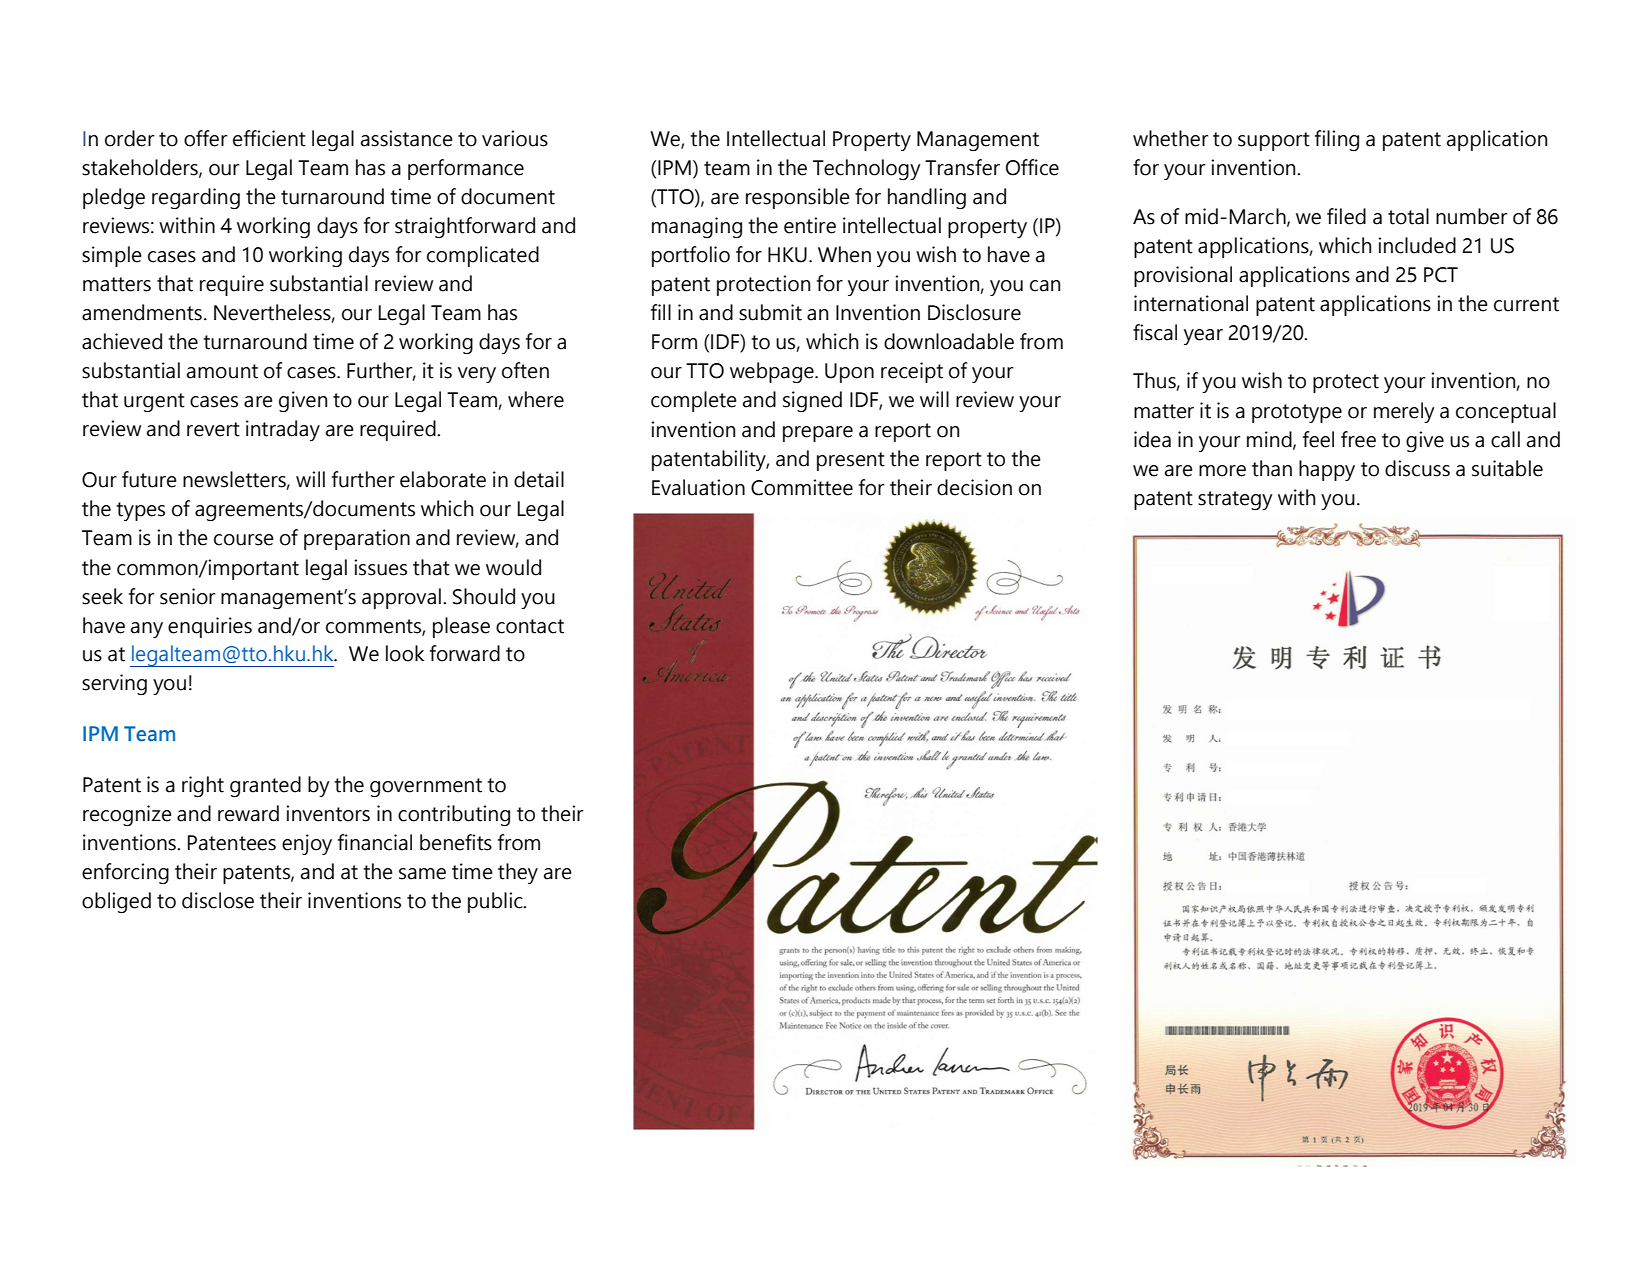  What do you see at coordinates (218, 900) in the screenshot?
I see `disclose` at bounding box center [218, 900].
